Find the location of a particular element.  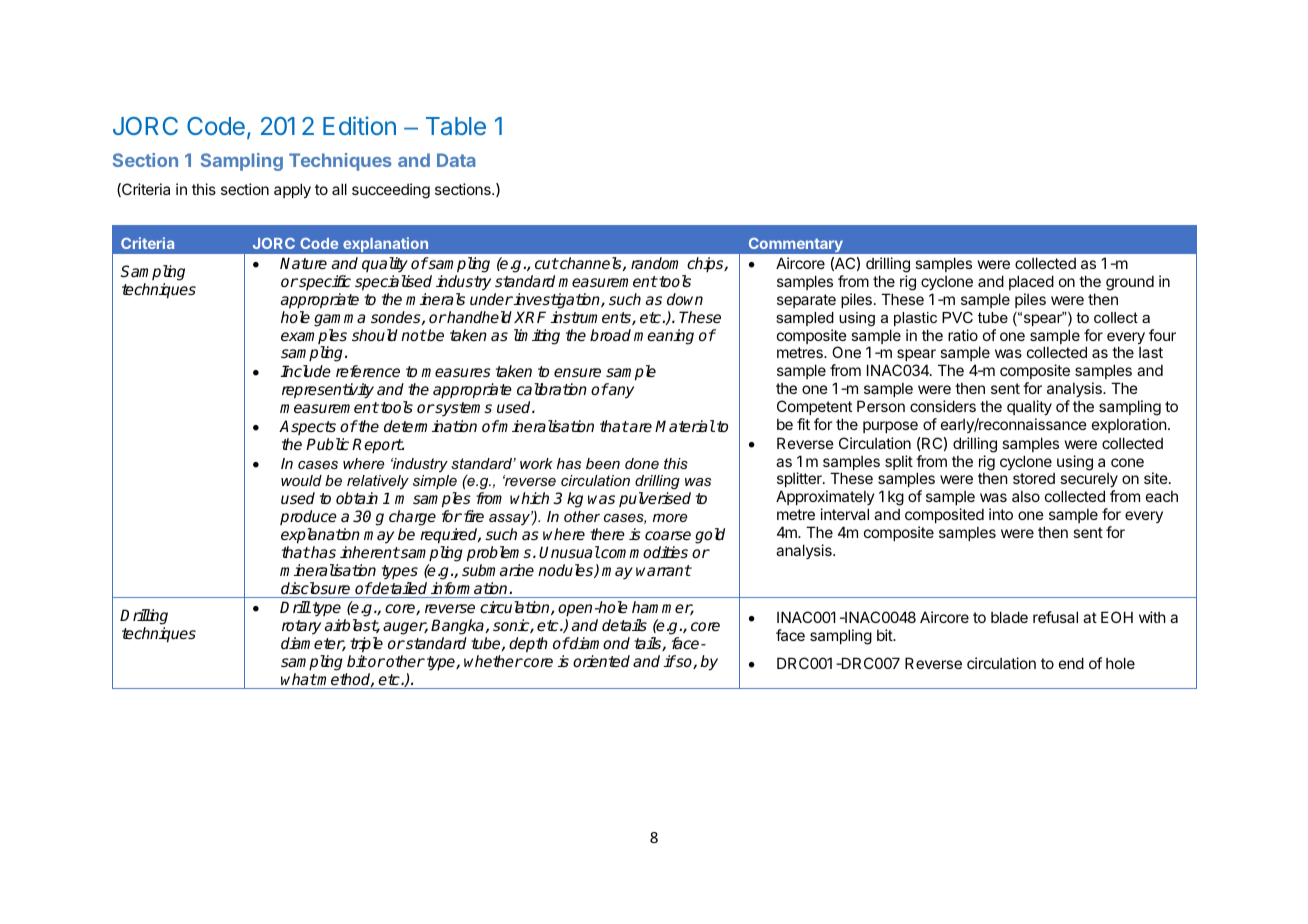

Table is located at coordinates (456, 126).
